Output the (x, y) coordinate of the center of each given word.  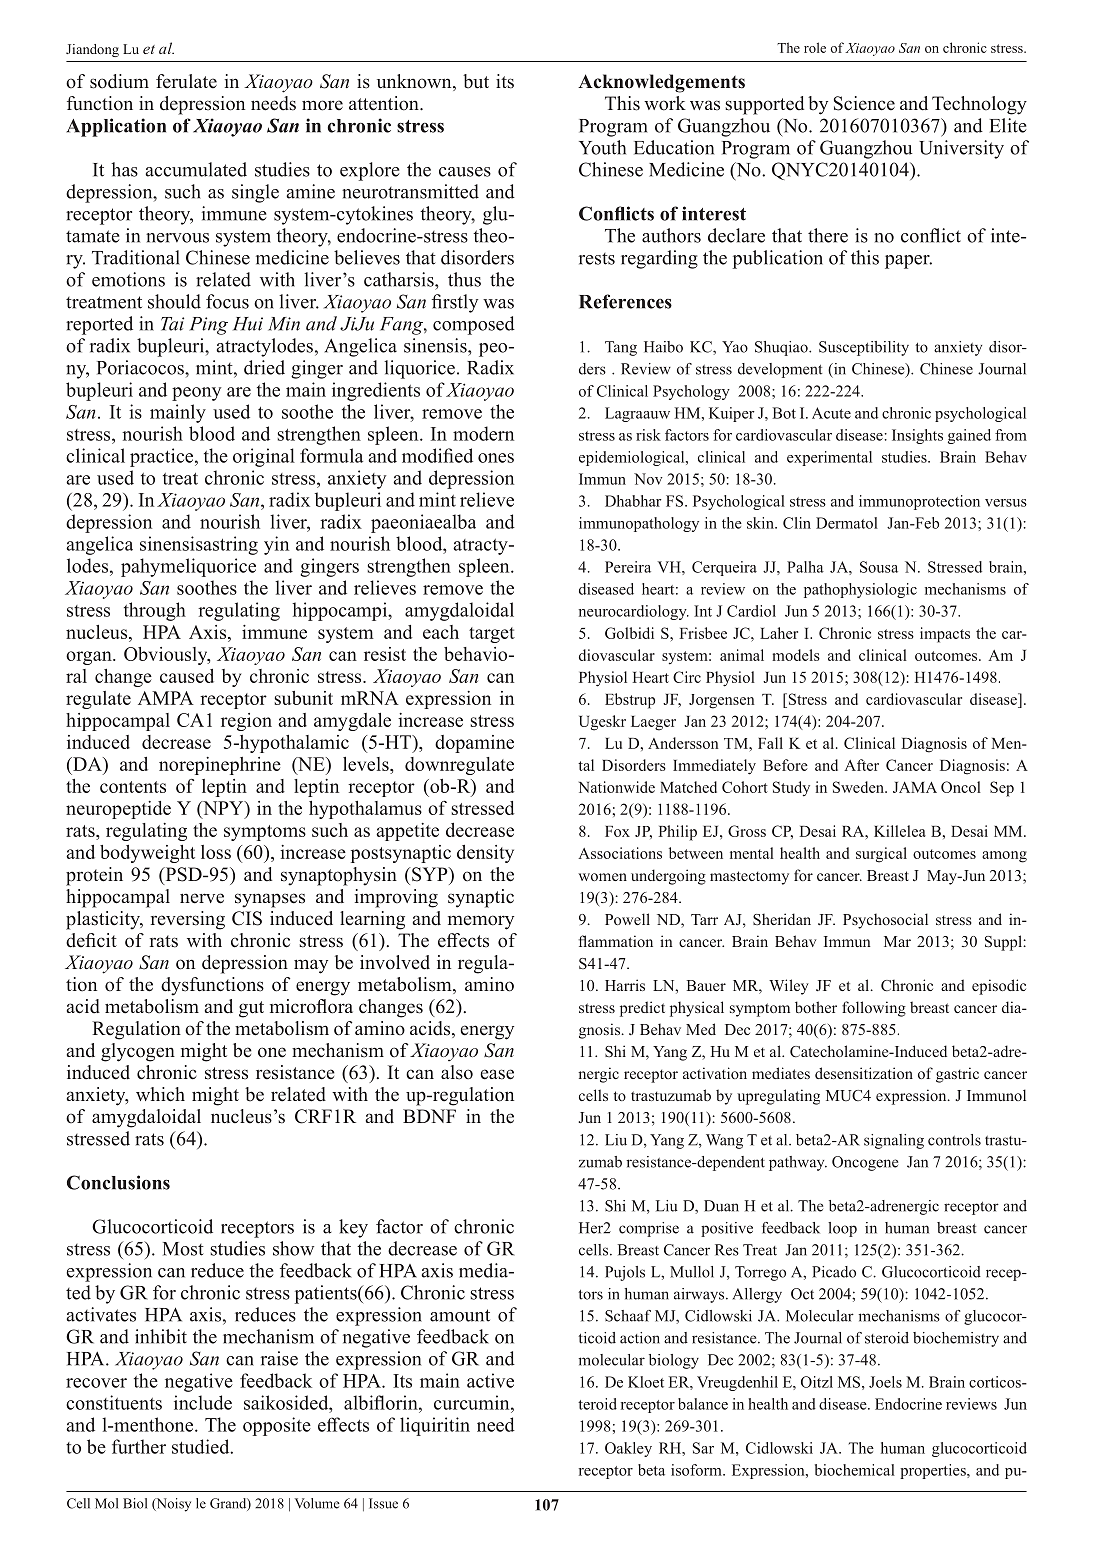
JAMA (915, 787)
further (139, 1446)
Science (864, 103)
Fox (617, 831)
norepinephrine (220, 766)
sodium (119, 81)
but (476, 81)
